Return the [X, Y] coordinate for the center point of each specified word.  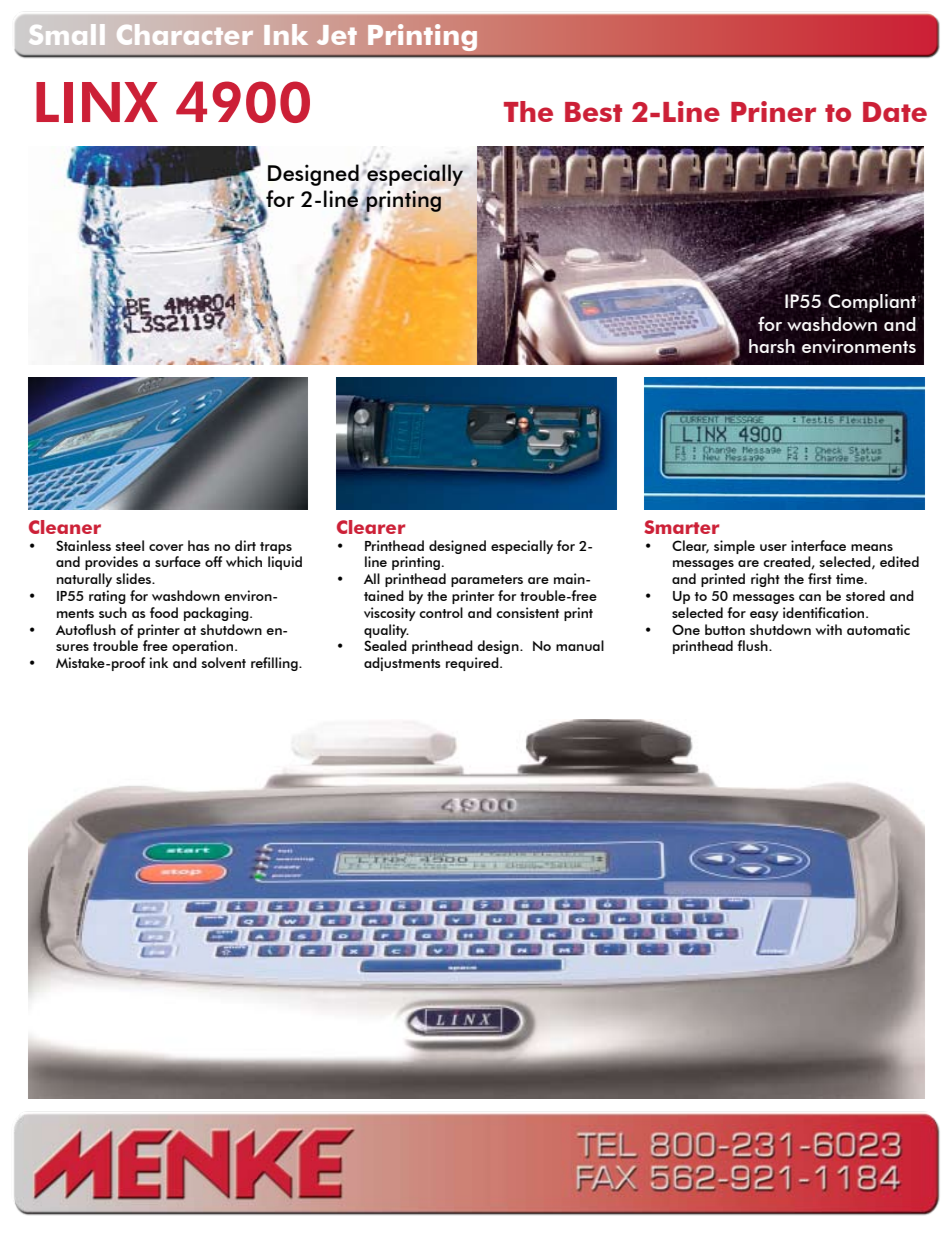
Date [895, 112]
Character [185, 34]
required [473, 664]
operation [204, 647]
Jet [337, 35]
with [828, 629]
